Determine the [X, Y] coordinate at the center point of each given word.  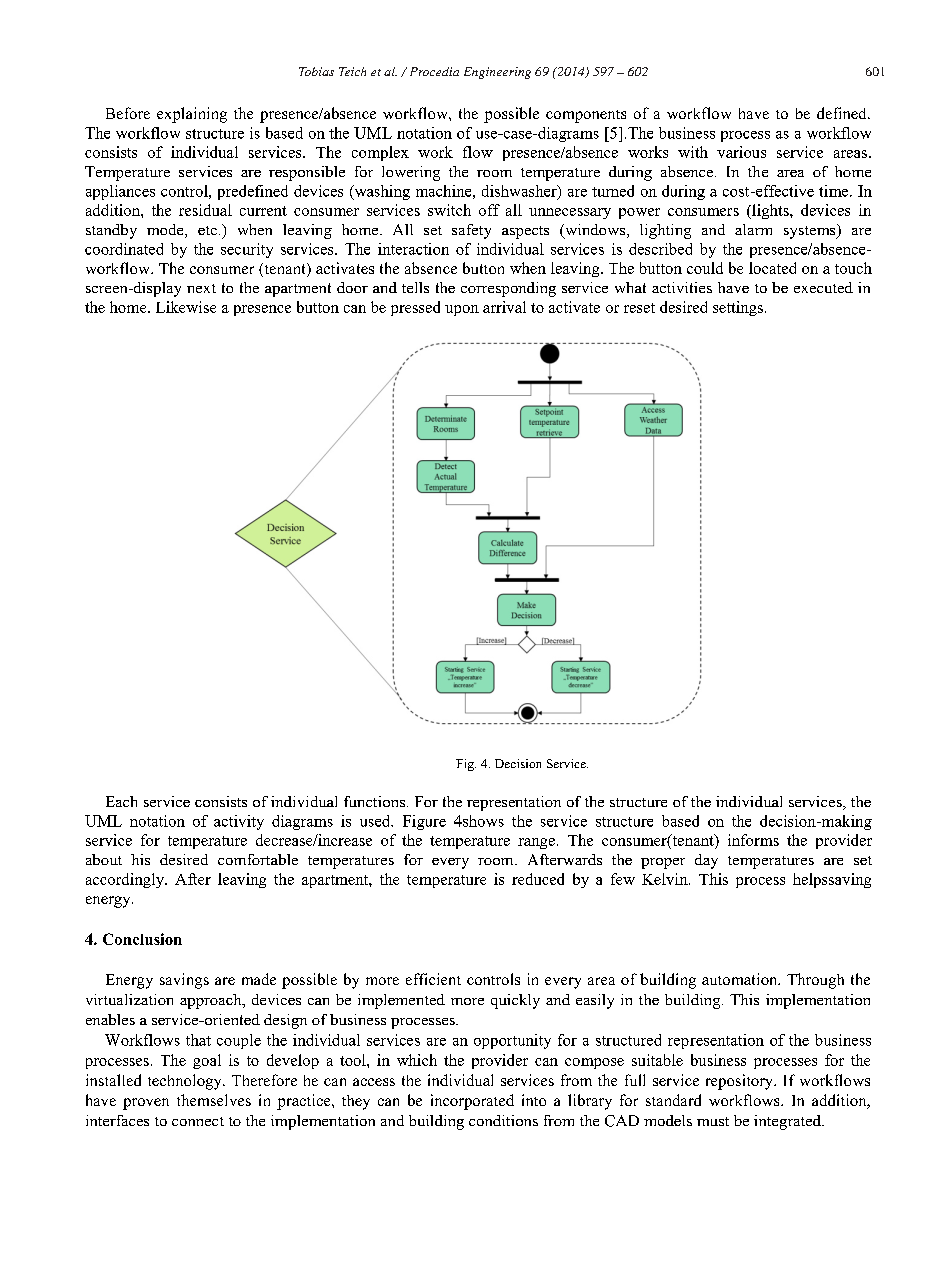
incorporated [472, 1102]
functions [376, 801]
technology [186, 1082]
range [536, 843]
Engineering [497, 73]
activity [239, 822]
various [741, 152]
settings [738, 308]
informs [753, 840]
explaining [192, 115]
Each [121, 801]
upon [462, 310]
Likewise [186, 307]
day [706, 861]
